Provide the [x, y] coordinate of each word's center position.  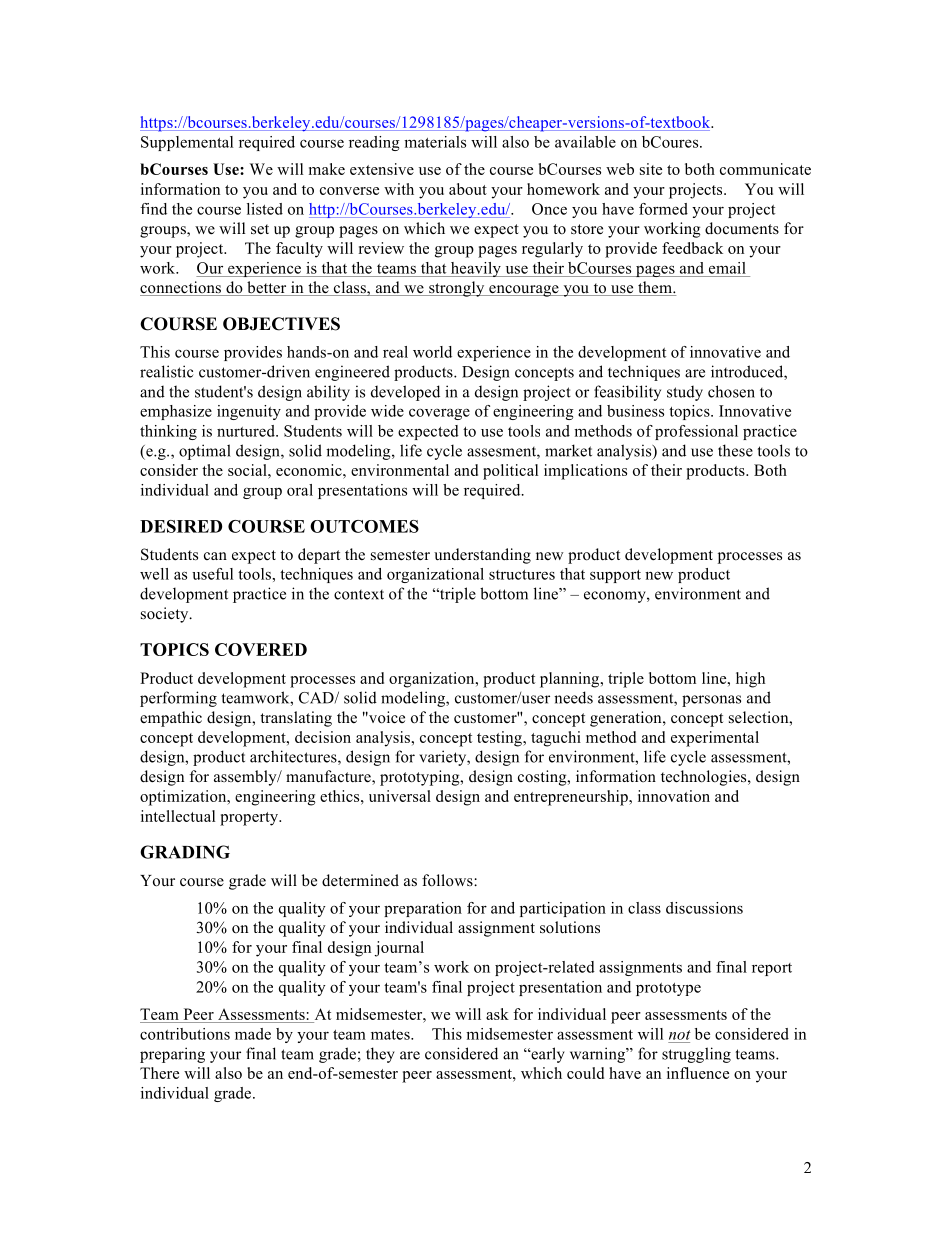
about [468, 189]
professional [696, 432]
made [253, 1034]
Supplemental [187, 143]
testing [500, 739]
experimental [715, 739]
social [248, 470]
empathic [171, 719]
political [510, 472]
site [651, 169]
